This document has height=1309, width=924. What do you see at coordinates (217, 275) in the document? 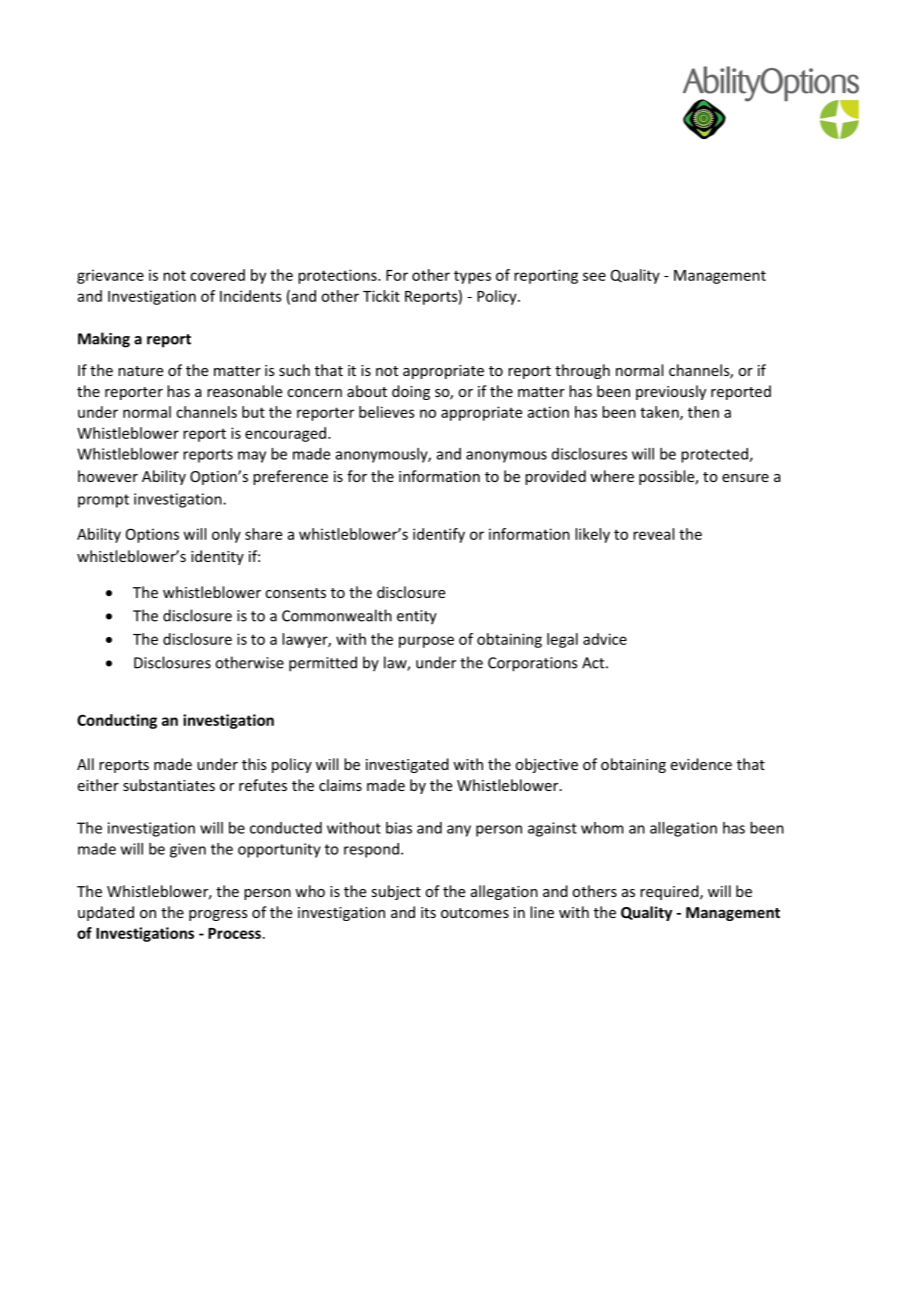
I see `covered` at bounding box center [217, 275].
